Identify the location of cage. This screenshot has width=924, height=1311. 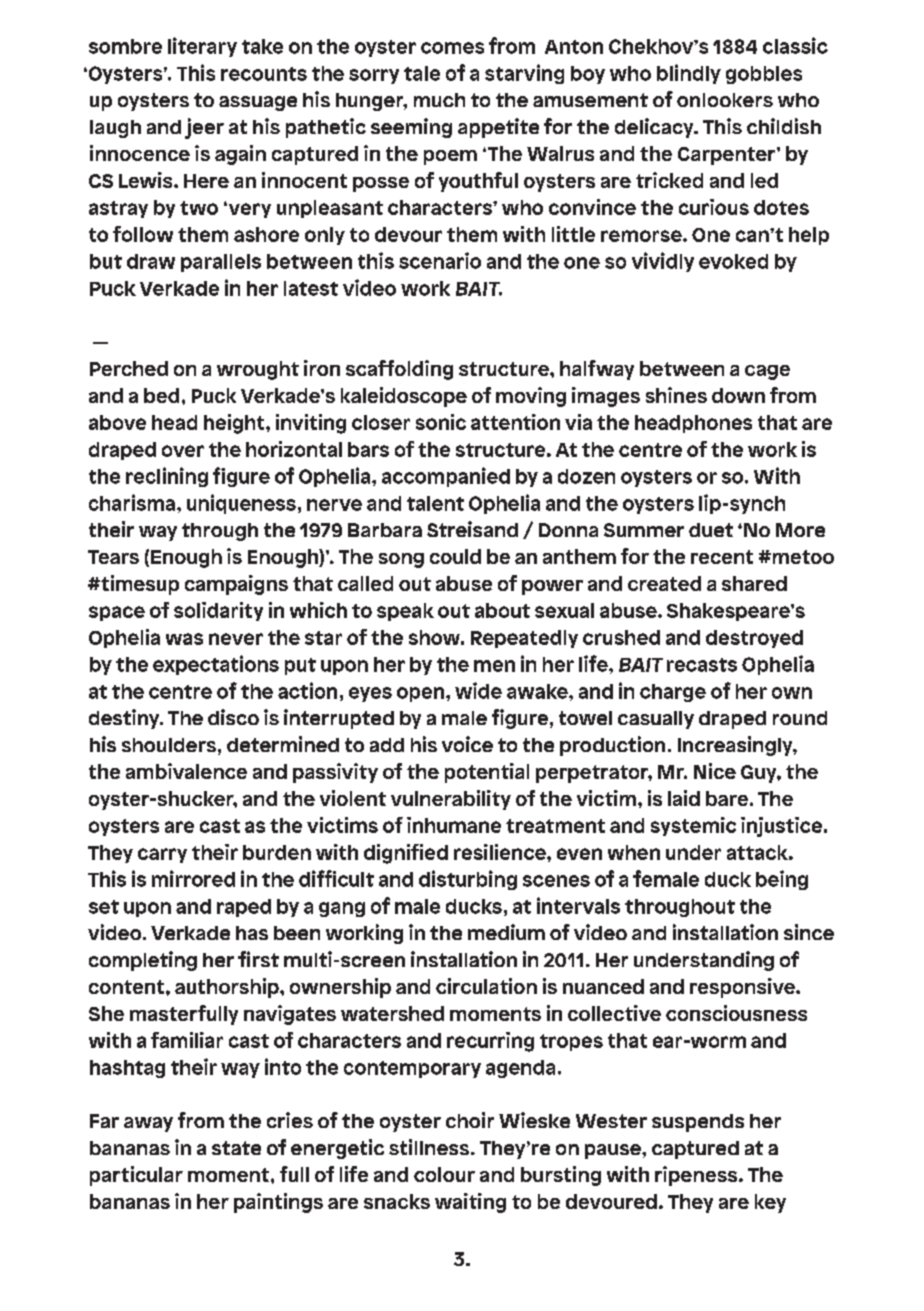
(767, 372).
